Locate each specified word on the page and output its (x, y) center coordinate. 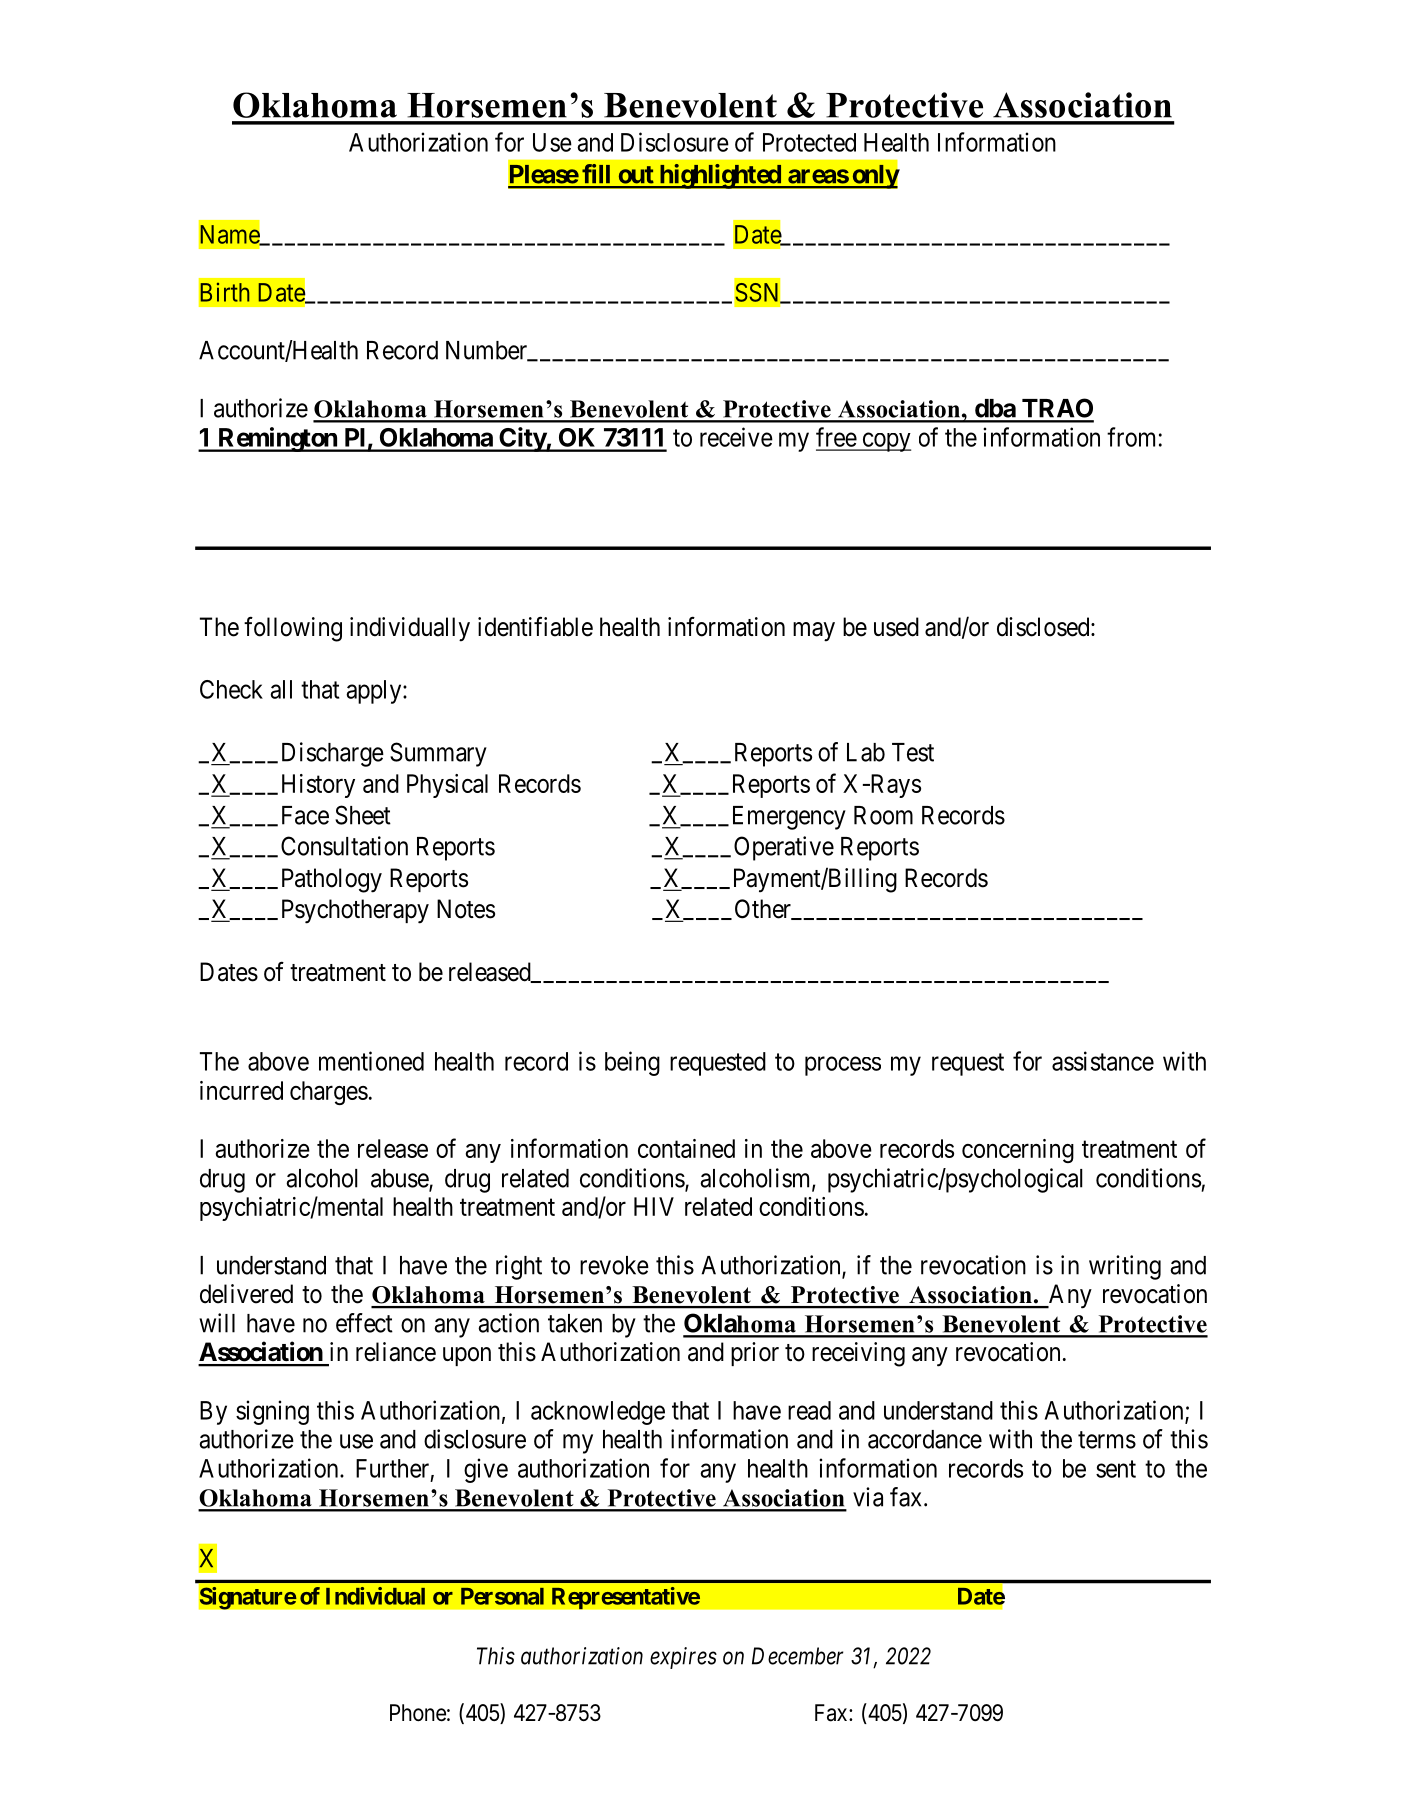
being (632, 1063)
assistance (1103, 1061)
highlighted (720, 176)
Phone (418, 1713)
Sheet (363, 815)
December (798, 1656)
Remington (277, 439)
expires (683, 1658)
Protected (809, 142)
